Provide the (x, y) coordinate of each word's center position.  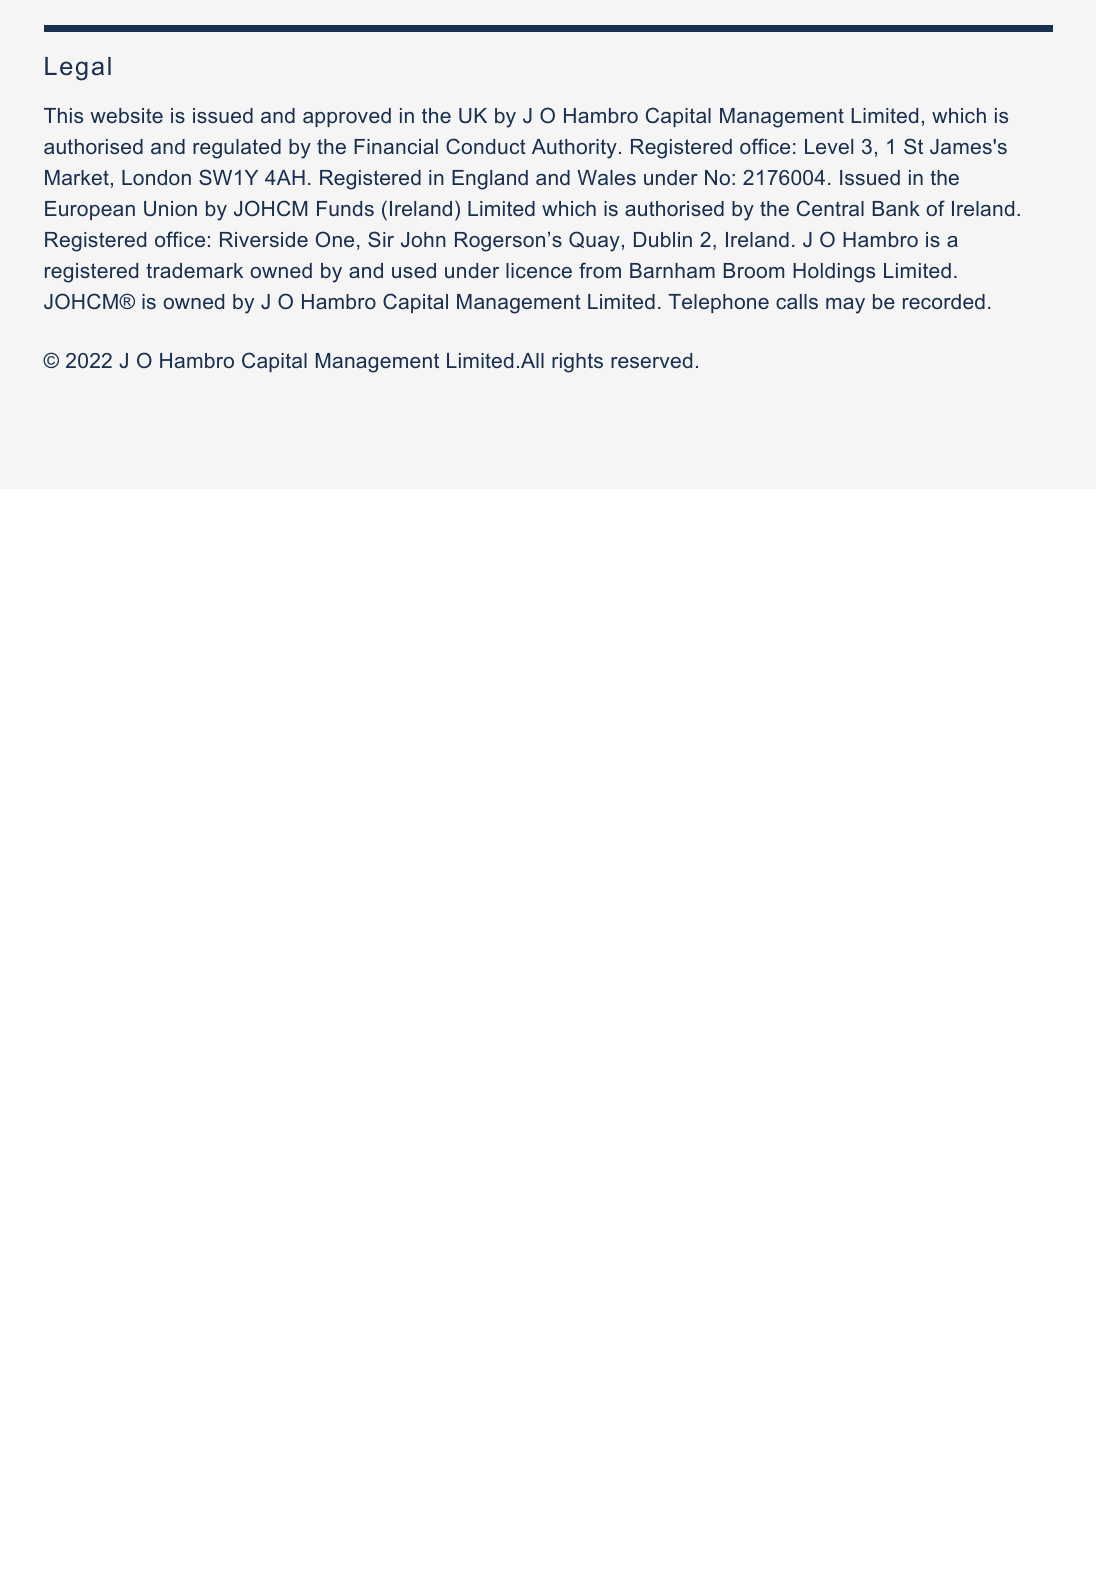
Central (830, 208)
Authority (574, 149)
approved (347, 117)
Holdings (834, 273)
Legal (78, 69)
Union (170, 208)
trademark (194, 270)
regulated (237, 149)
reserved (651, 360)
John (423, 239)
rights (577, 363)
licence (539, 270)
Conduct (486, 146)
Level (829, 146)
